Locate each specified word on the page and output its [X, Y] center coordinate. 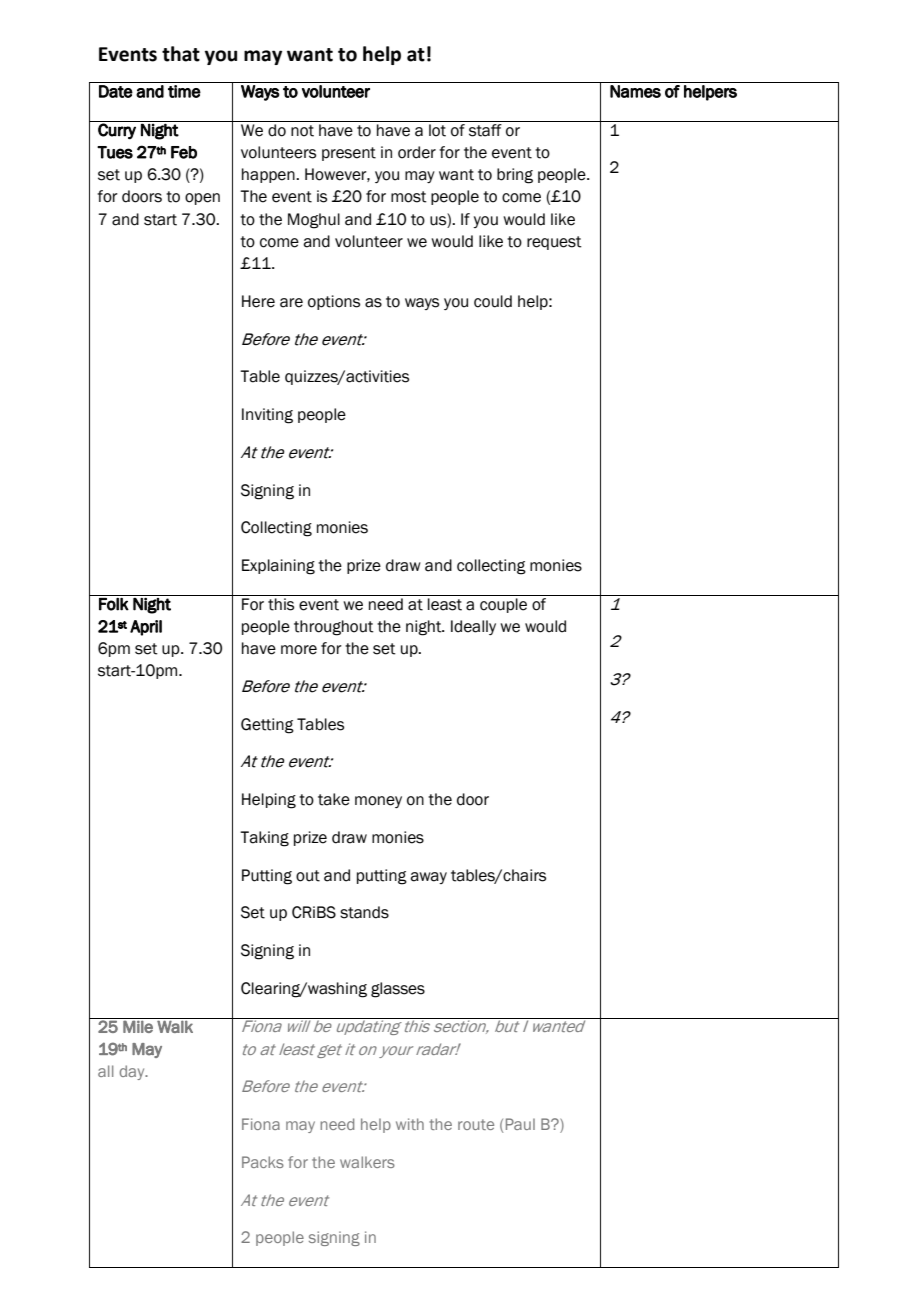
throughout [334, 628]
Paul [520, 1124]
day [133, 1072]
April [146, 628]
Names [635, 91]
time [184, 91]
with [410, 1124]
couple [503, 605]
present [349, 154]
